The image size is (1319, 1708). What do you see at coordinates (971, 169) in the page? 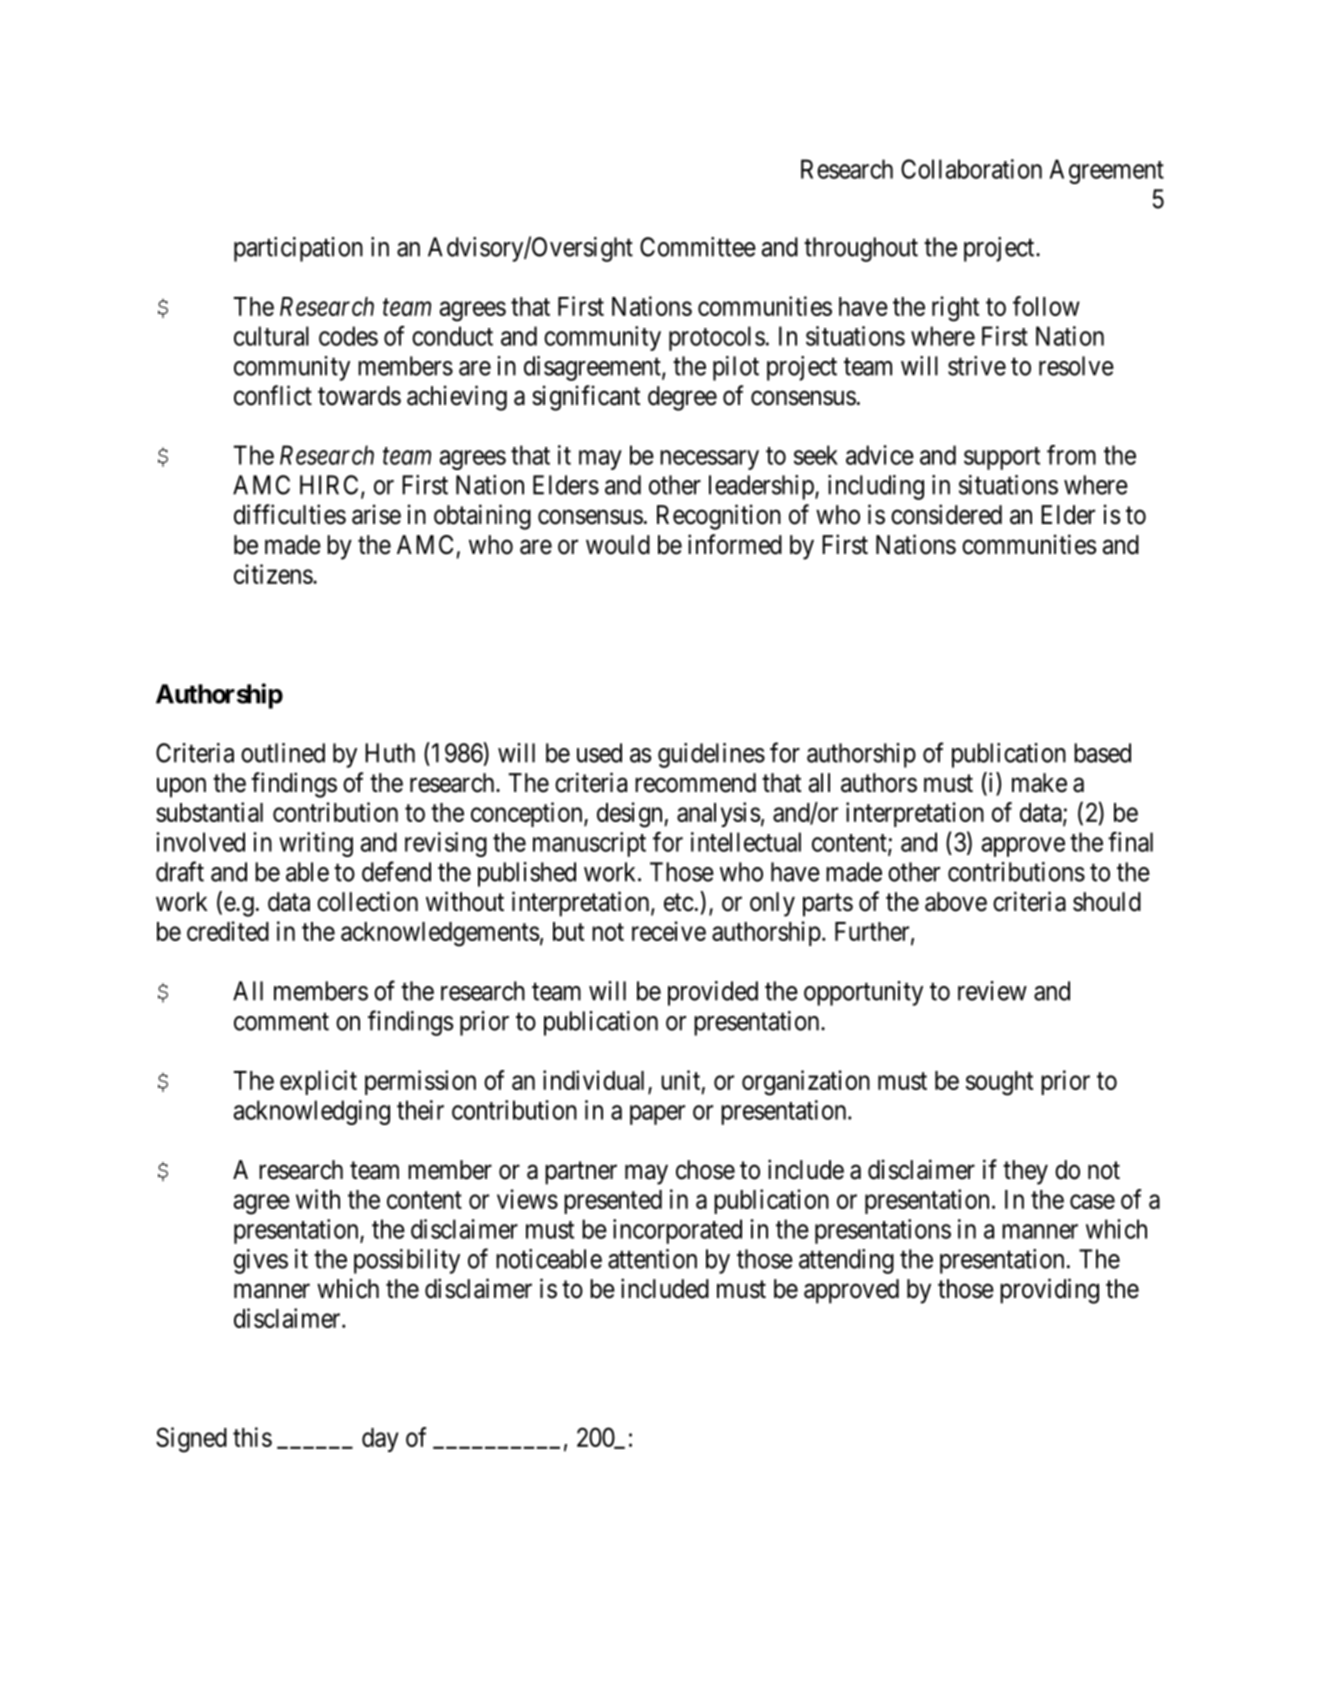
I see `Collaboration` at bounding box center [971, 169].
